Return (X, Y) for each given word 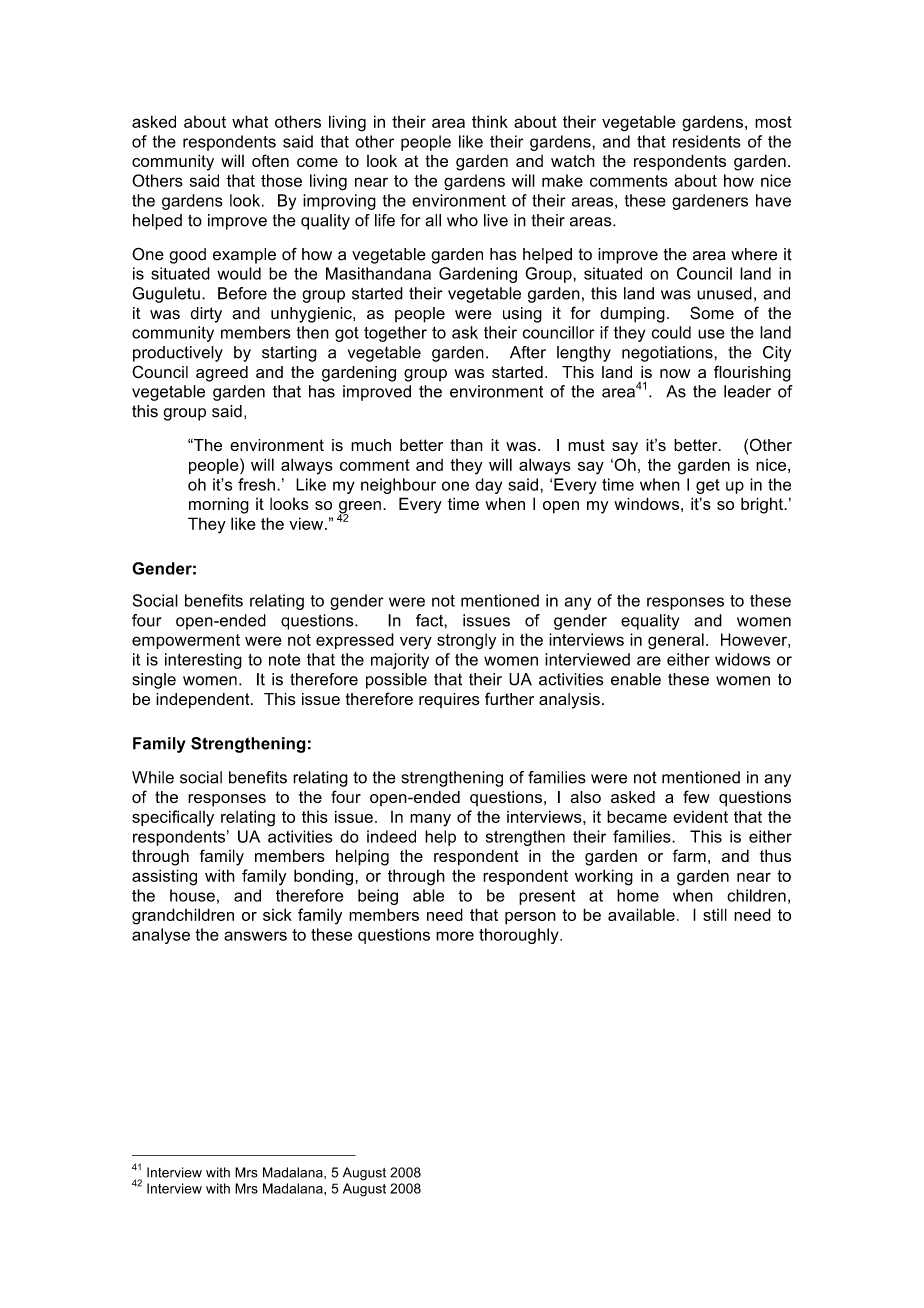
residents (707, 141)
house (192, 895)
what (250, 121)
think (490, 121)
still (715, 914)
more (455, 936)
